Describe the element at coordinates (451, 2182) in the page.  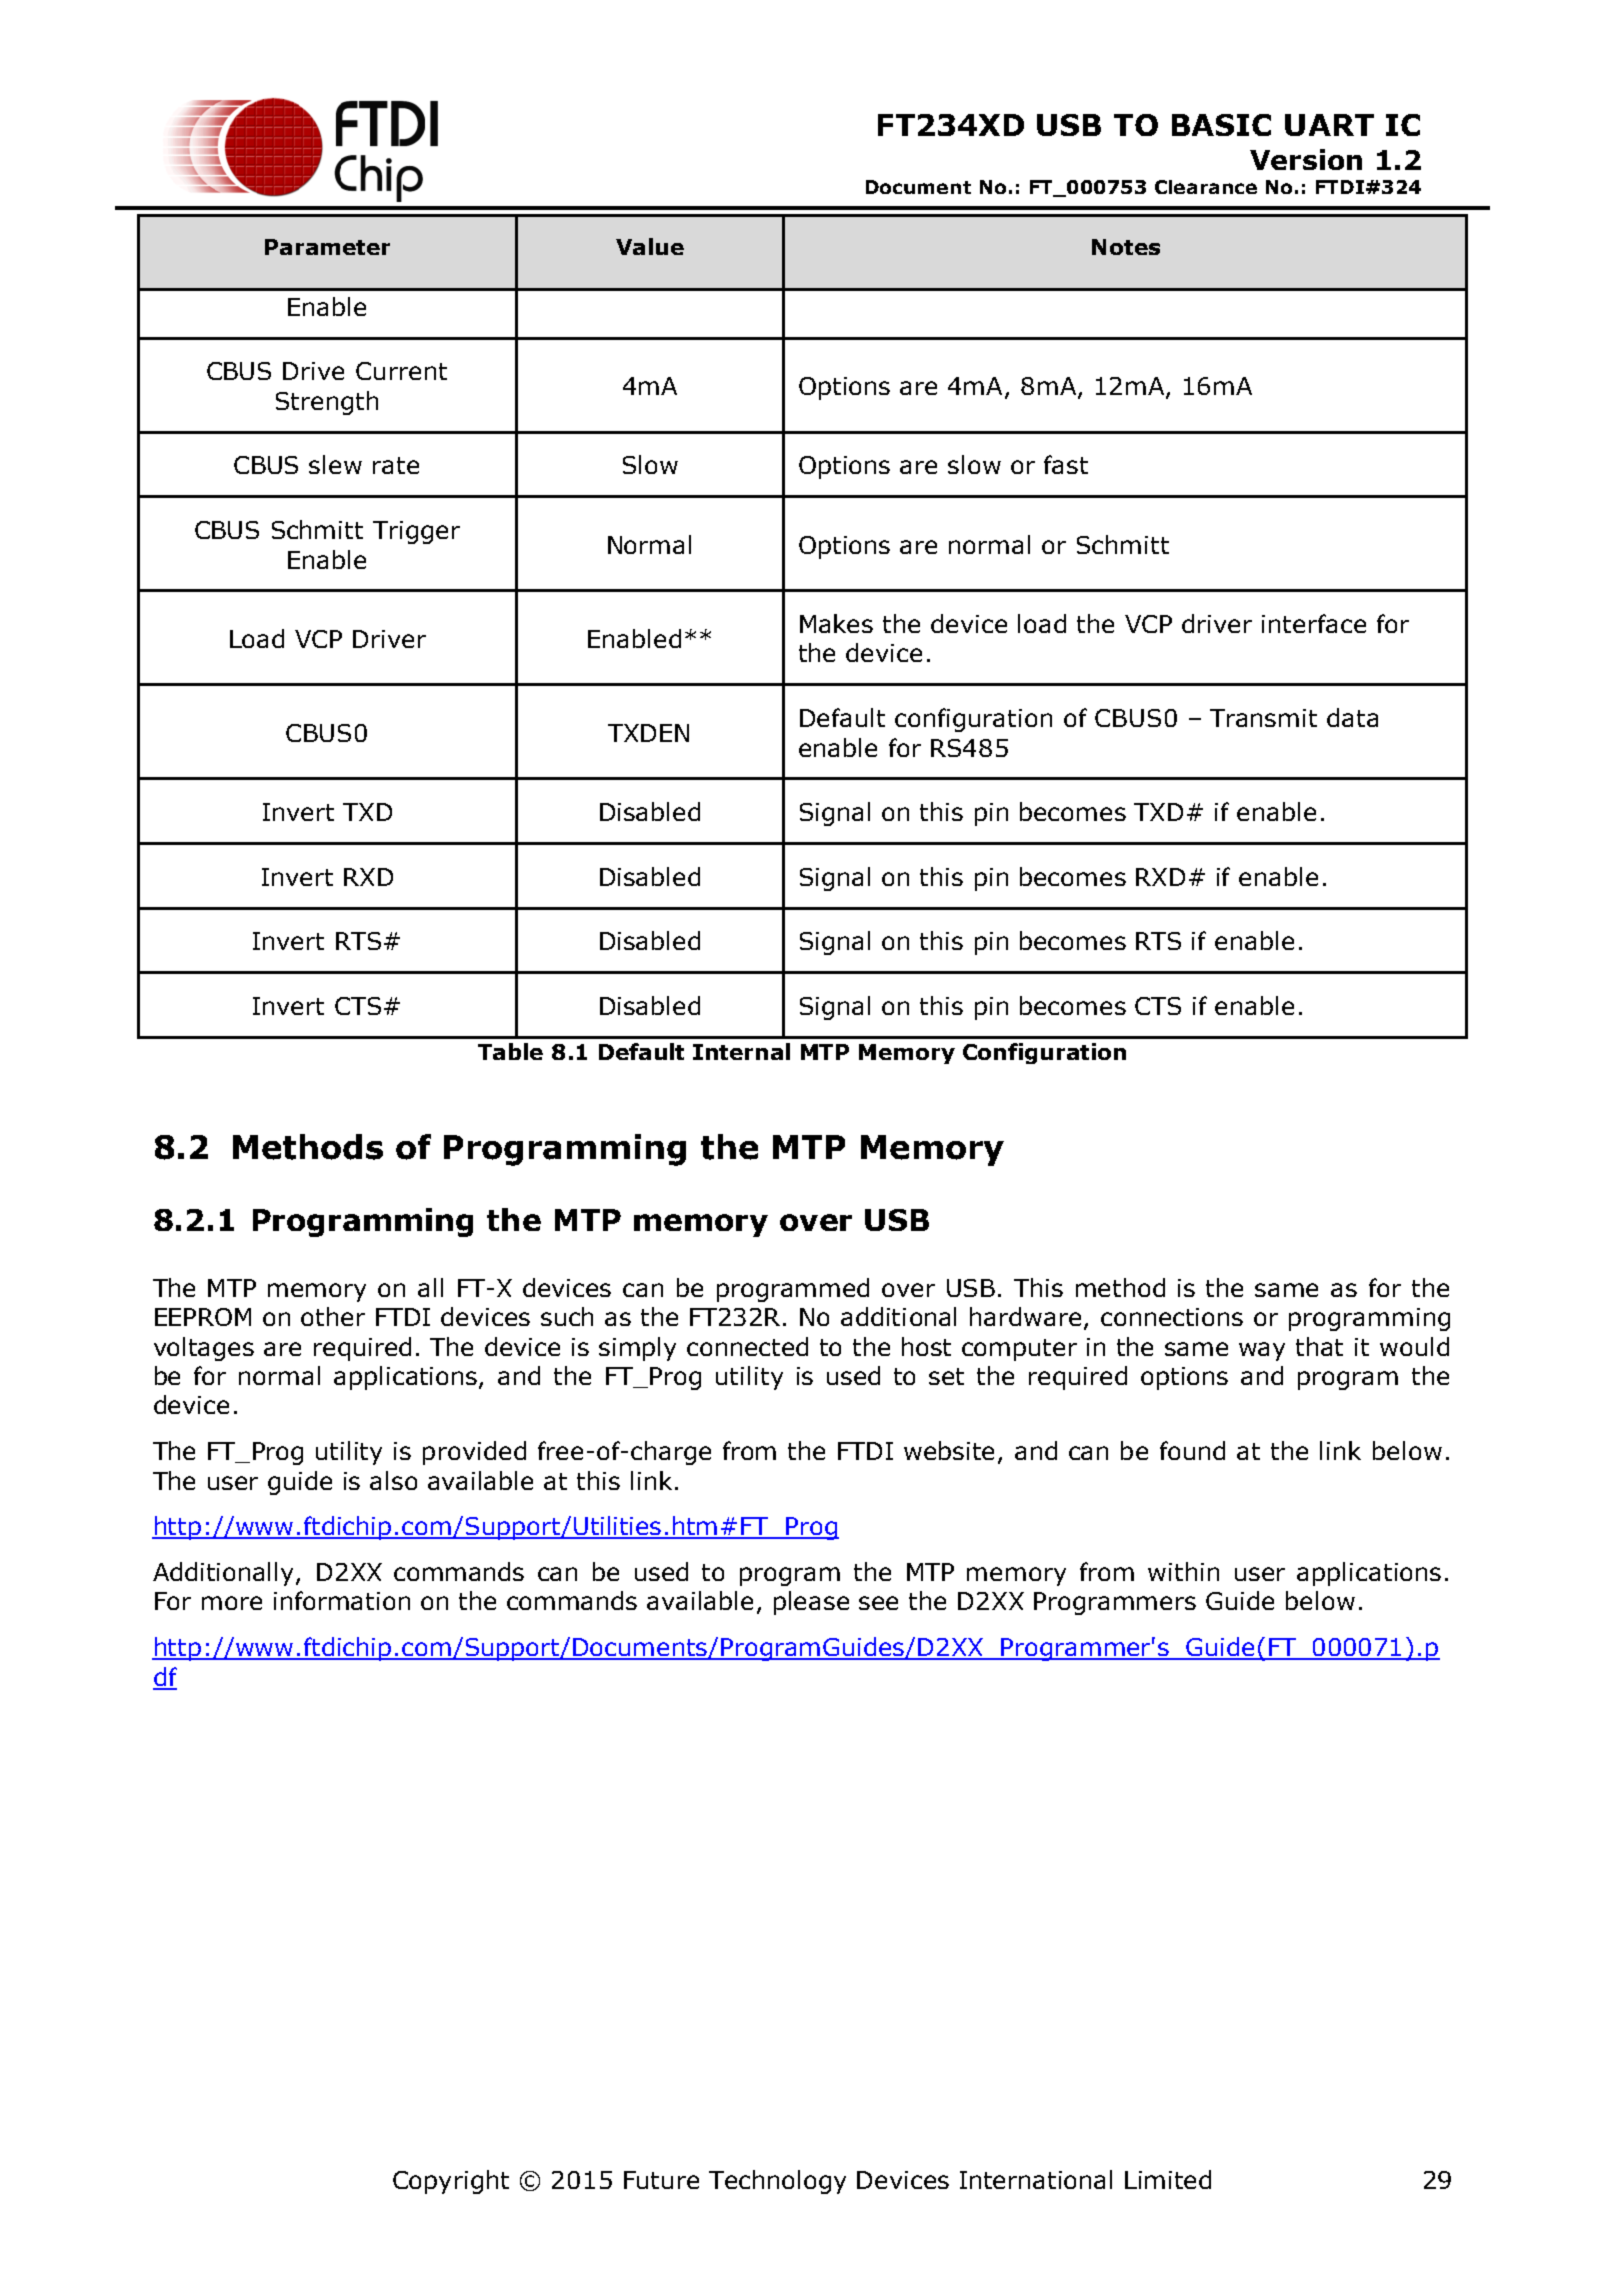
I see `Copyright` at that location.
